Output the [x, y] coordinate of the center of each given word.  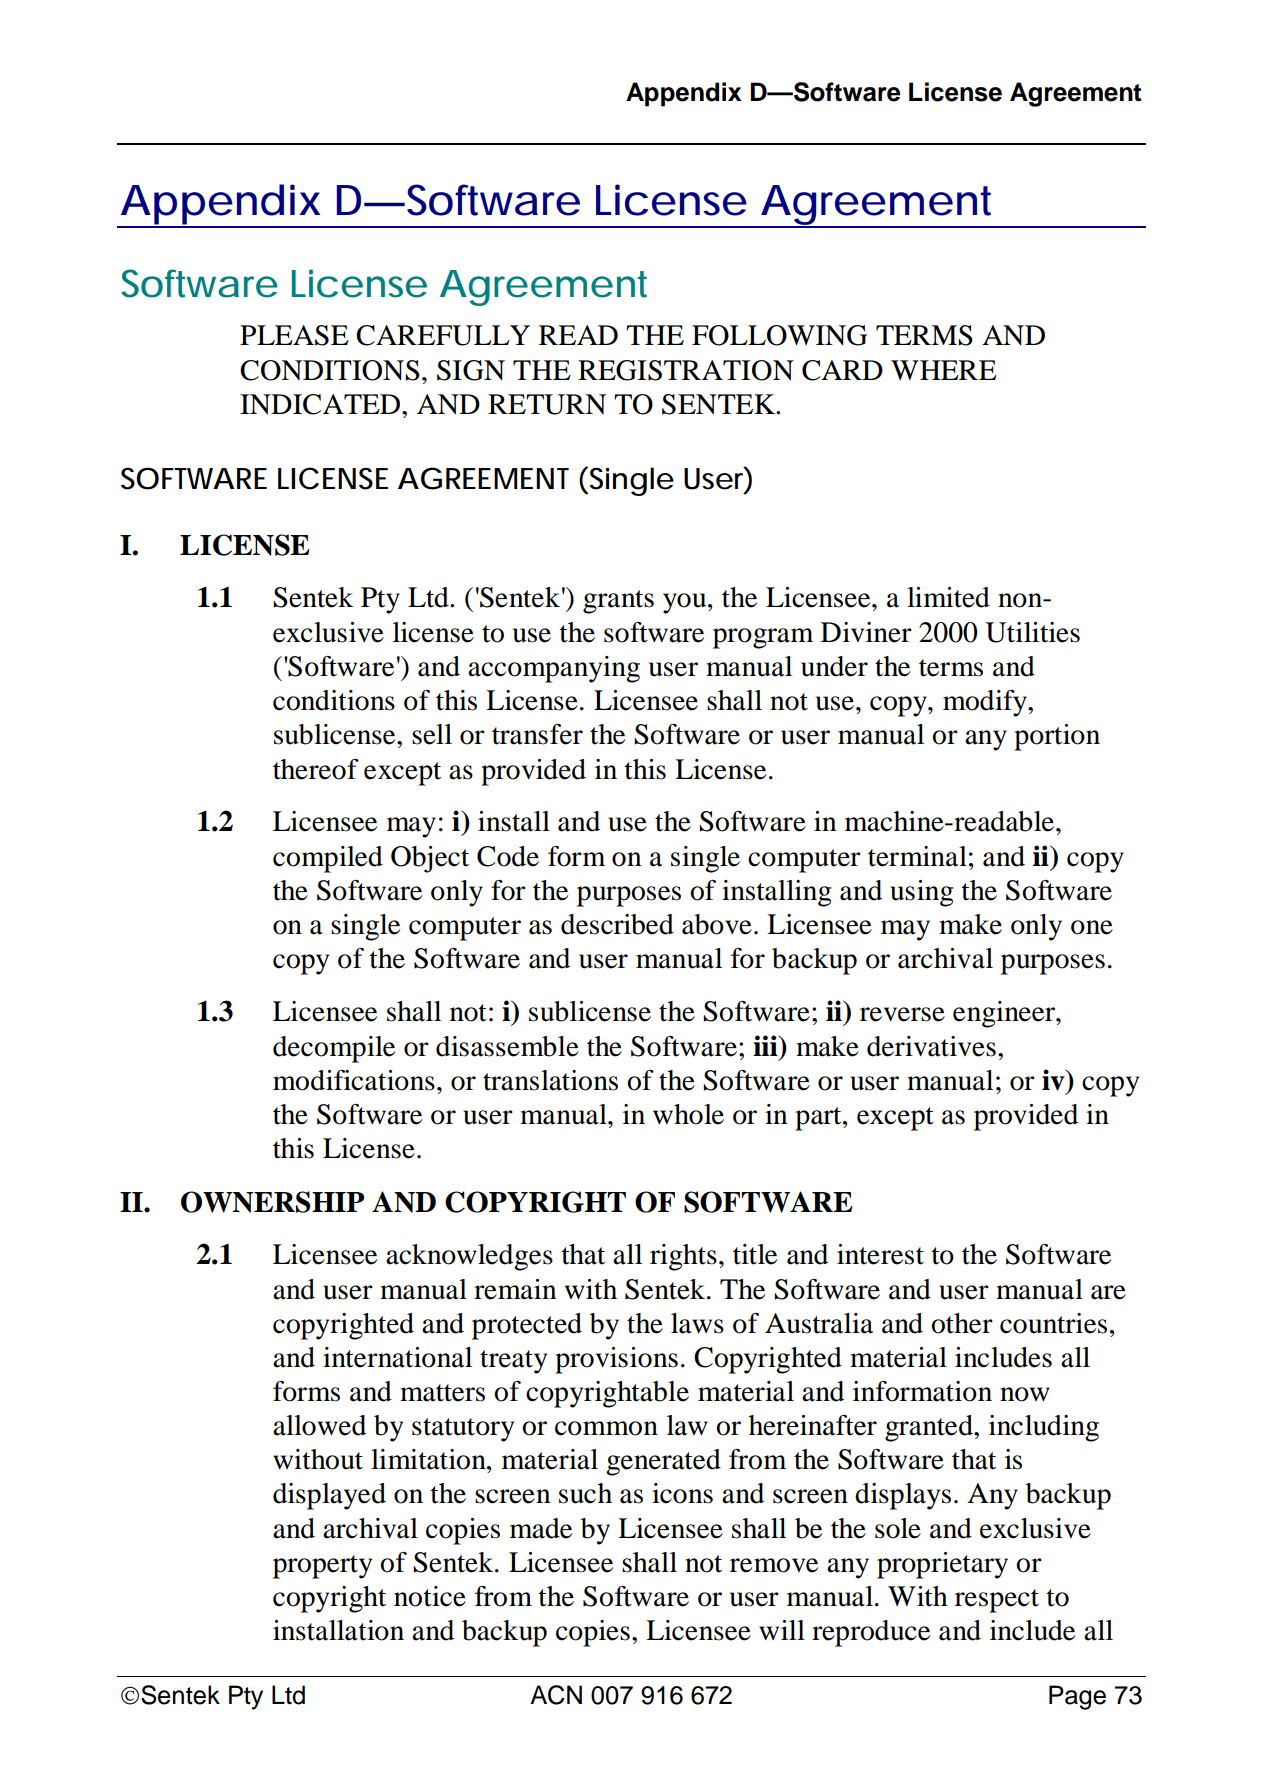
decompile [334, 1049]
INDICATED [320, 404]
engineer [1005, 1014]
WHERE [944, 370]
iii [766, 1045]
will [782, 1630]
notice [430, 1596]
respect [997, 1601]
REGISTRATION [686, 370]
